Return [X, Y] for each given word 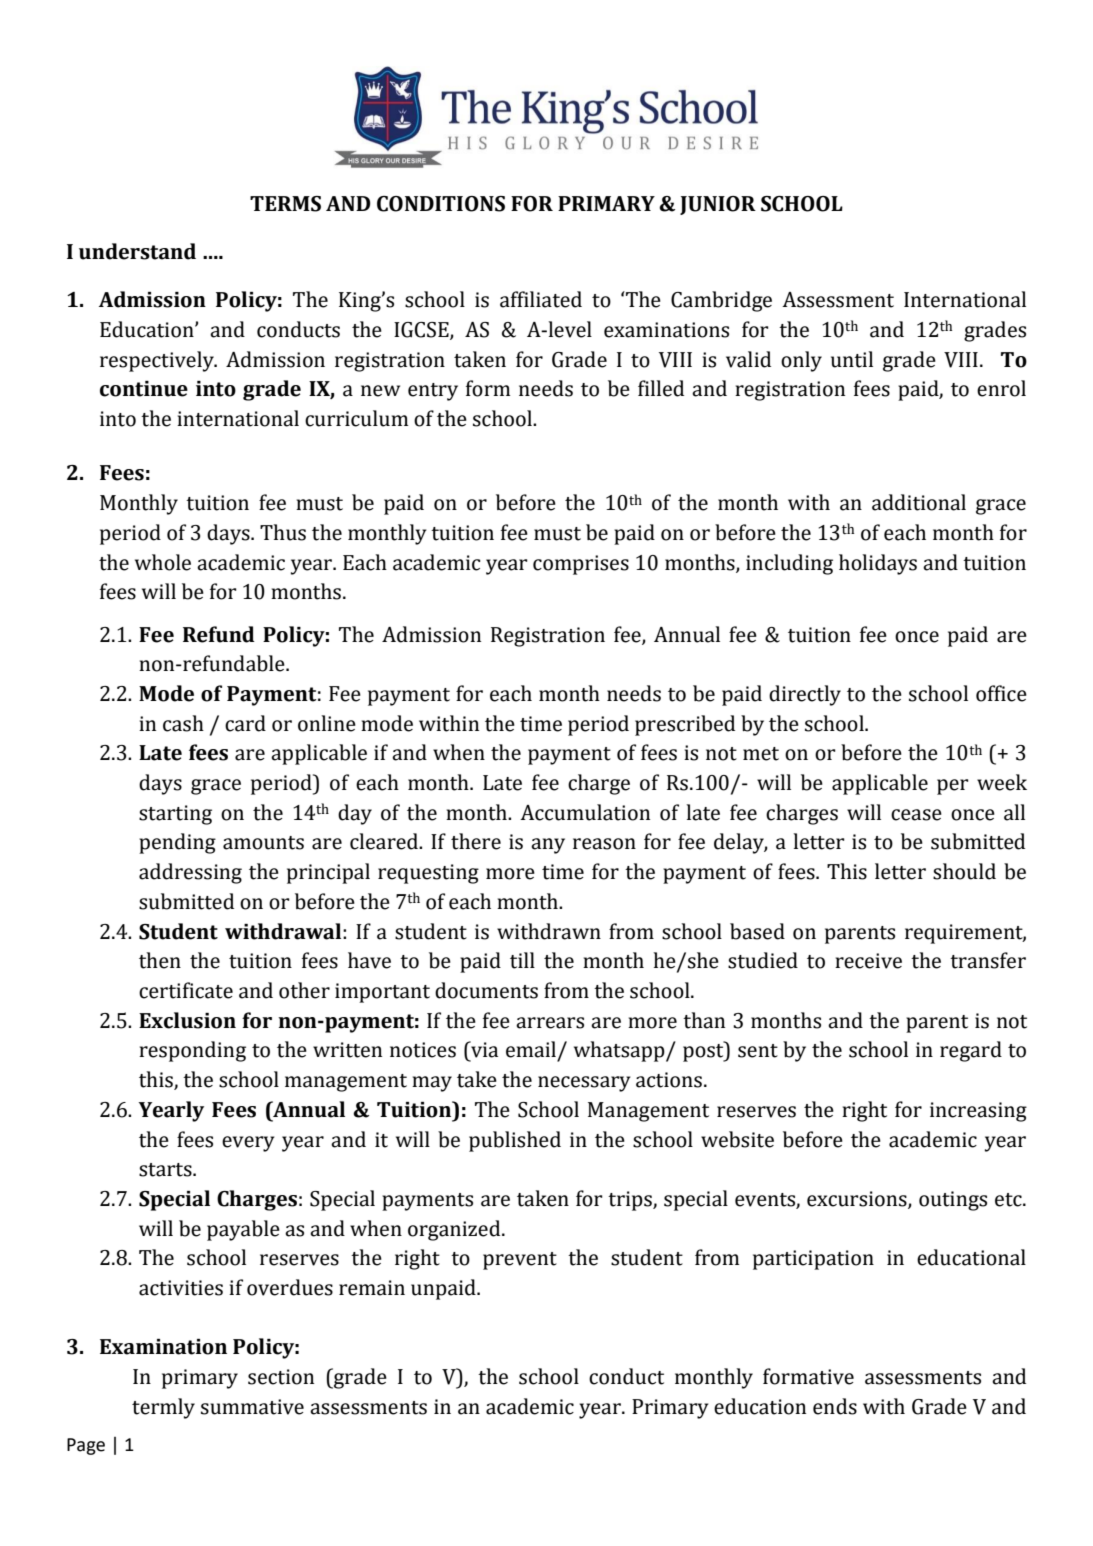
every [248, 1144]
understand [137, 251]
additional [919, 502]
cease [916, 815]
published [515, 1141]
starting [175, 815]
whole [163, 562]
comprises [581, 565]
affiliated [541, 299]
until [852, 359]
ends [835, 1406]
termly [163, 1408]
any [548, 846]
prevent [520, 1261]
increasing [978, 1112]
